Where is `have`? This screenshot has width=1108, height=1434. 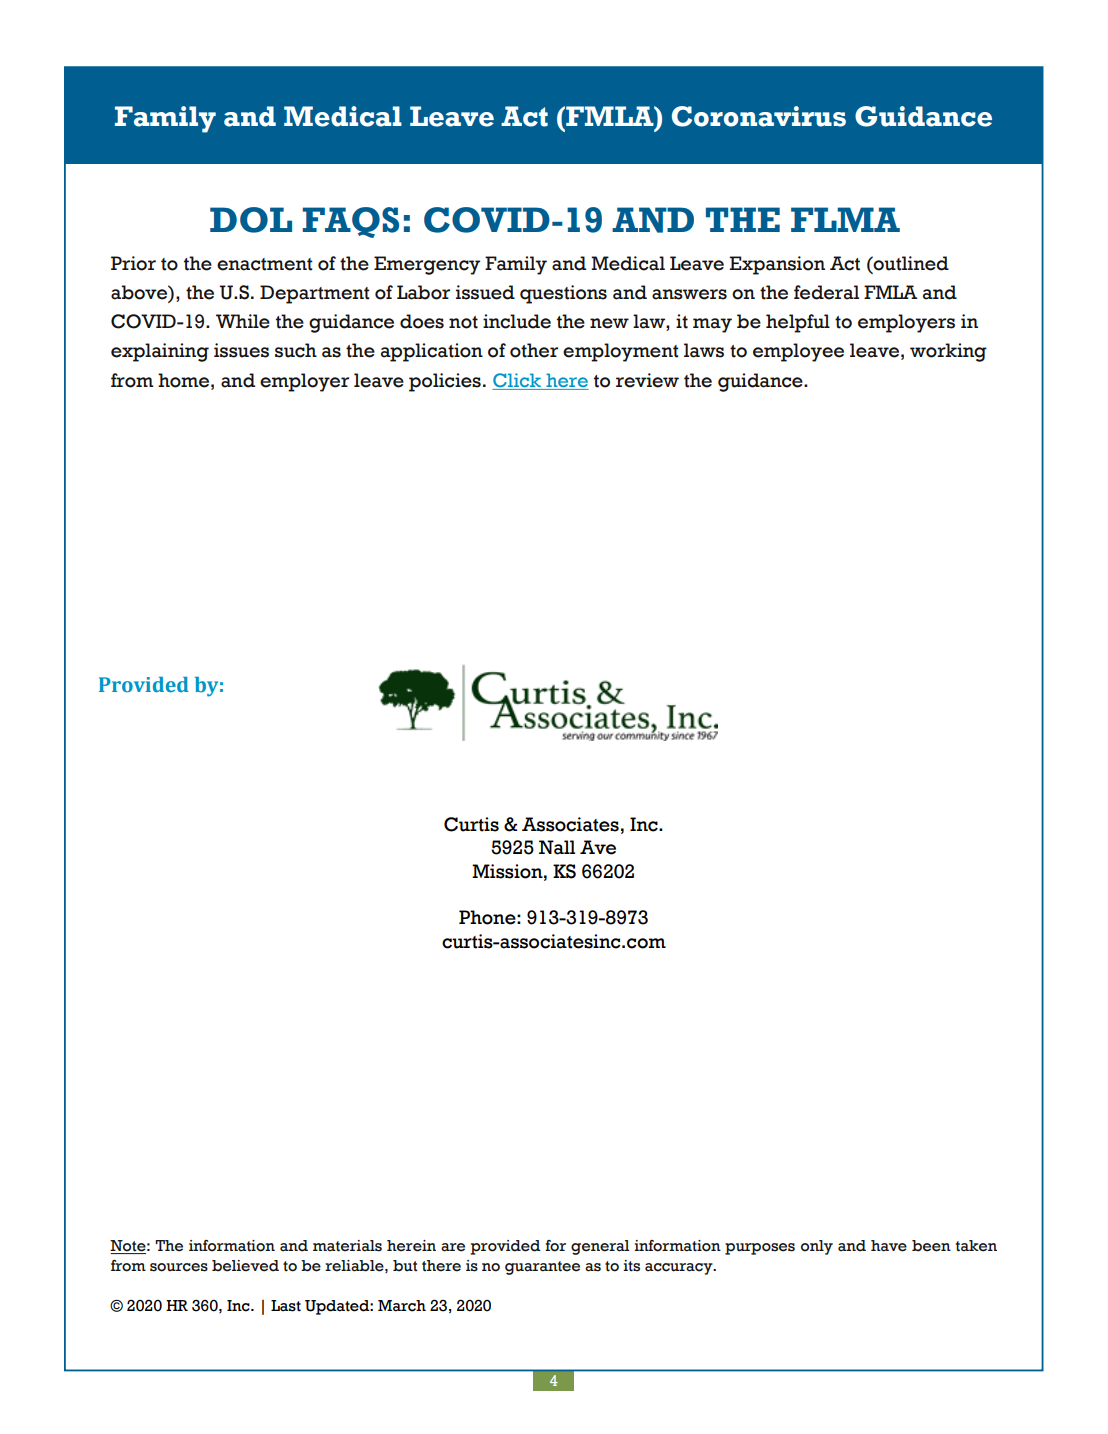 have is located at coordinates (889, 1246).
